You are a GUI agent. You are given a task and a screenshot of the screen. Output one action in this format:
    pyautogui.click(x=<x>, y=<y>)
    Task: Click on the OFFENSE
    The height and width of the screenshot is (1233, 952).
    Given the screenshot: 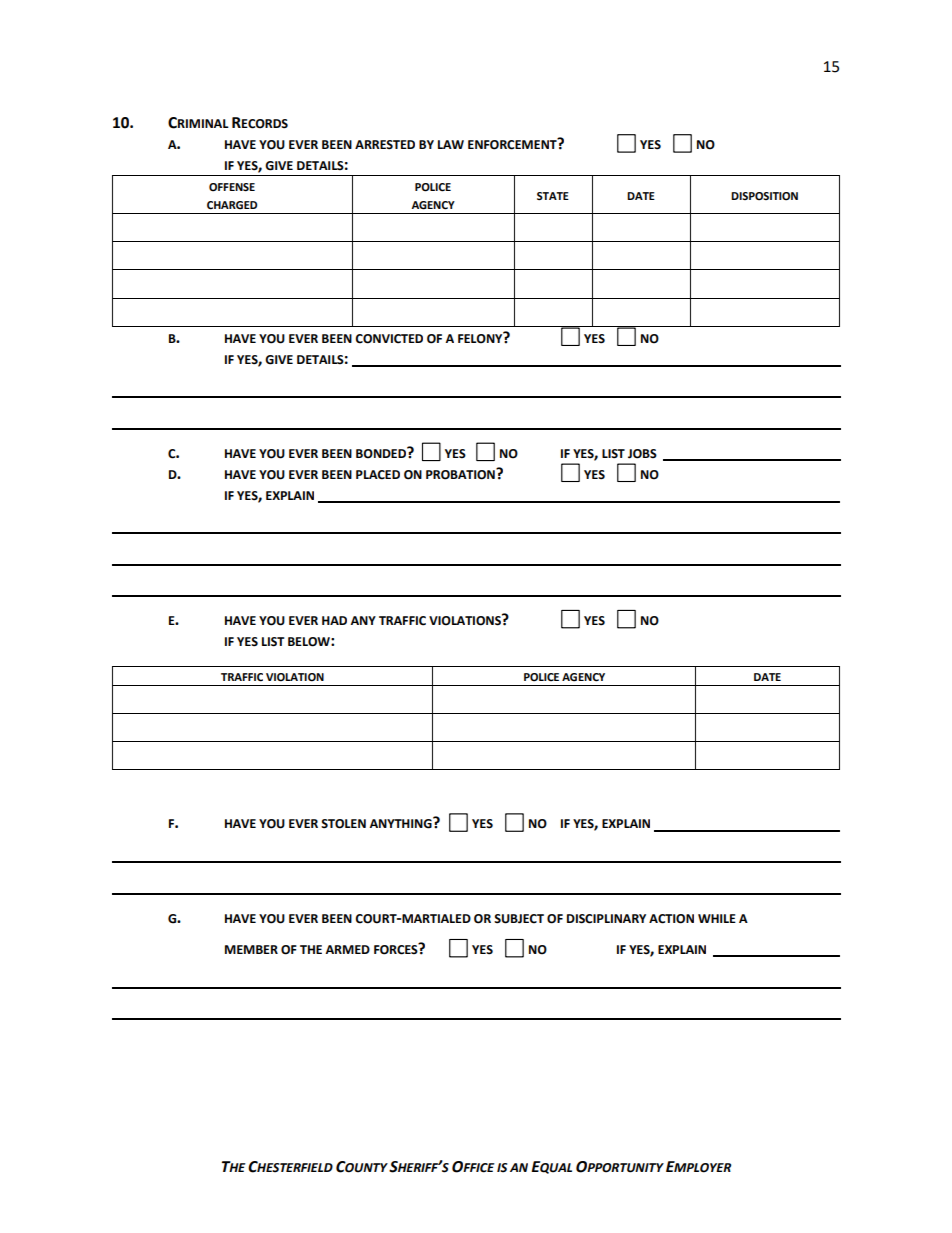 What is the action you would take?
    pyautogui.click(x=232, y=187)
